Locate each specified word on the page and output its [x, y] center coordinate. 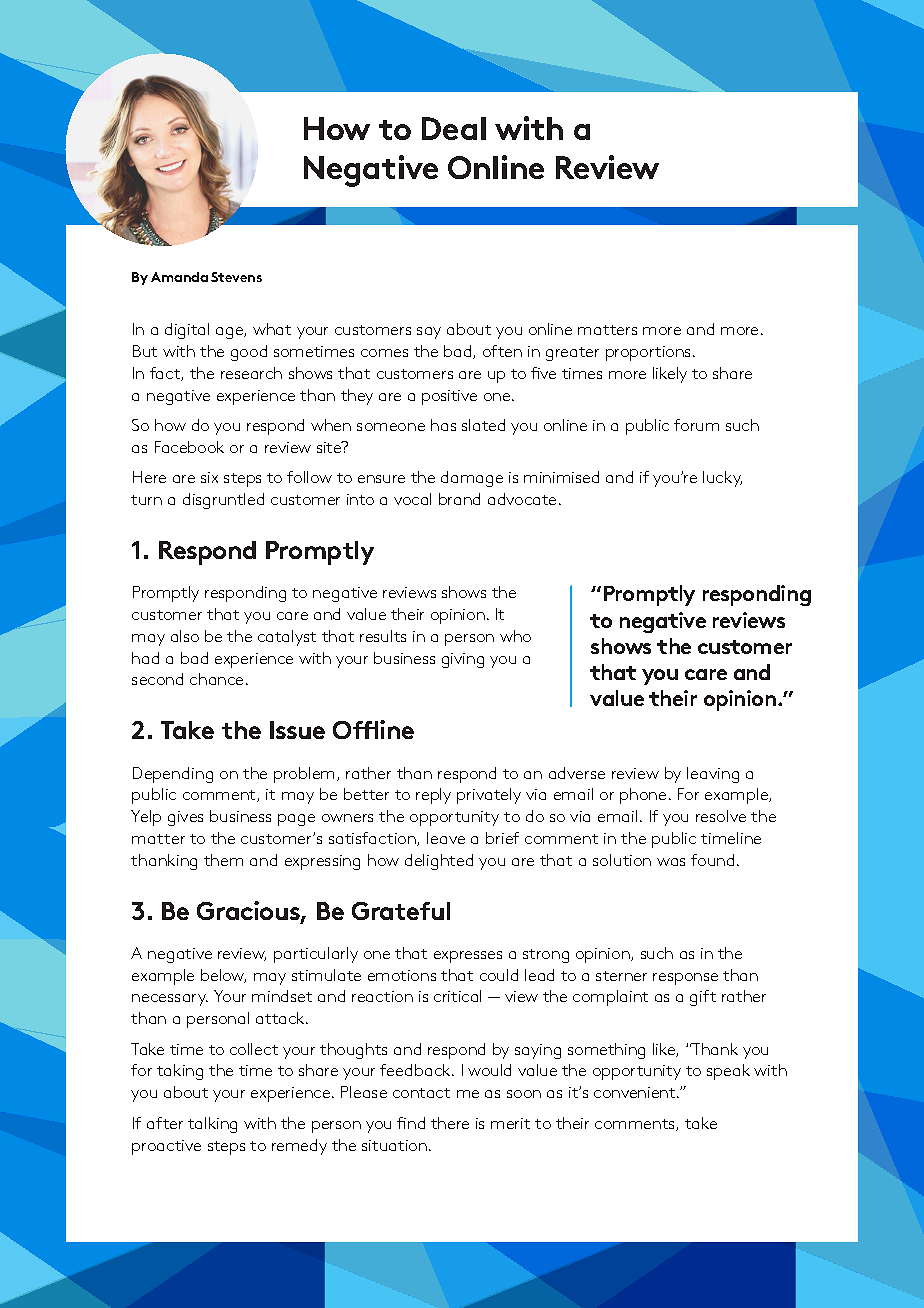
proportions [650, 353]
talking [212, 1125]
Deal [454, 128]
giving [463, 660]
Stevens [236, 277]
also [185, 636]
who [515, 636]
